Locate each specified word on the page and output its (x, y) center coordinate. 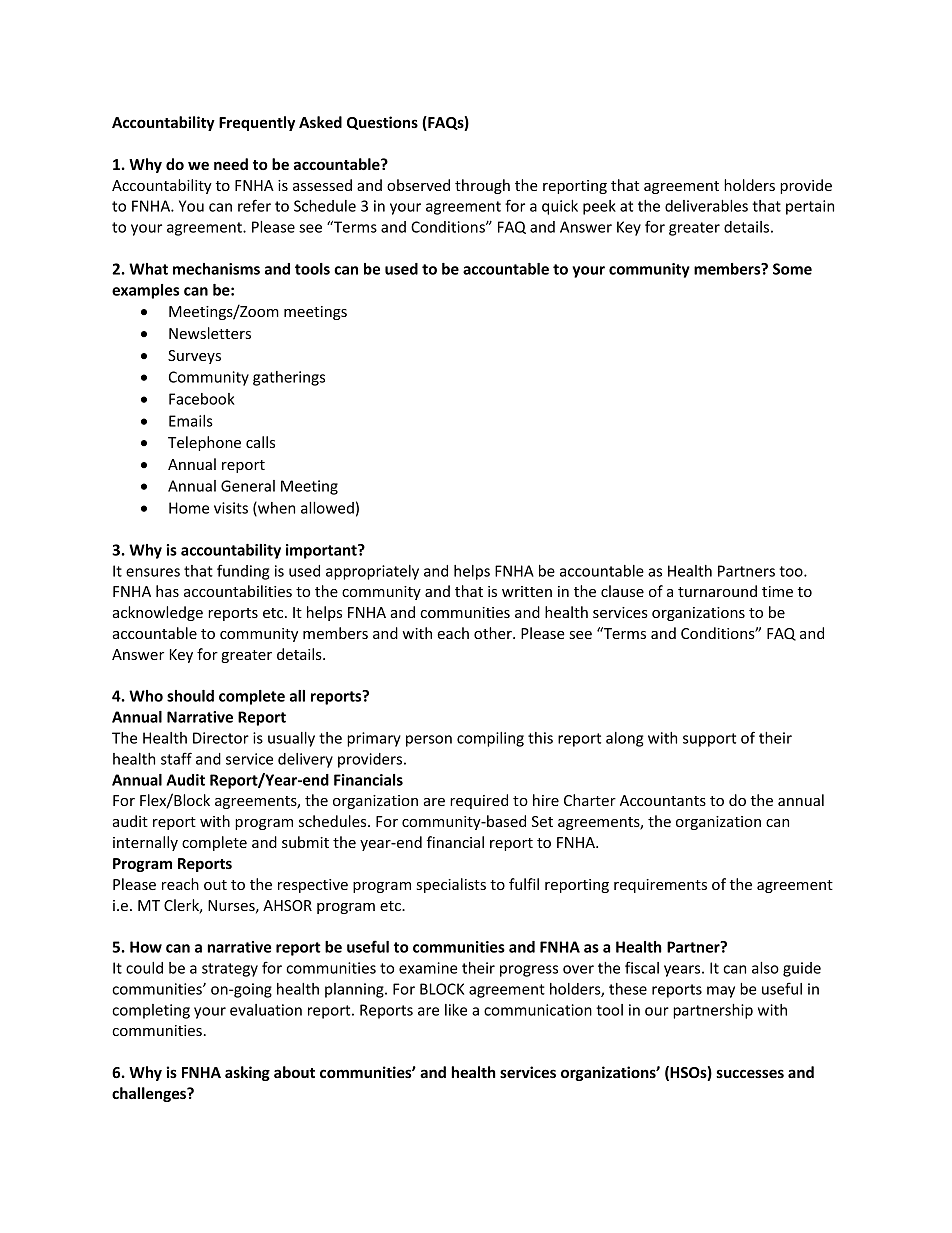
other (494, 633)
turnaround (717, 591)
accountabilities (238, 591)
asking (247, 1073)
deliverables (706, 206)
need (231, 164)
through (482, 186)
